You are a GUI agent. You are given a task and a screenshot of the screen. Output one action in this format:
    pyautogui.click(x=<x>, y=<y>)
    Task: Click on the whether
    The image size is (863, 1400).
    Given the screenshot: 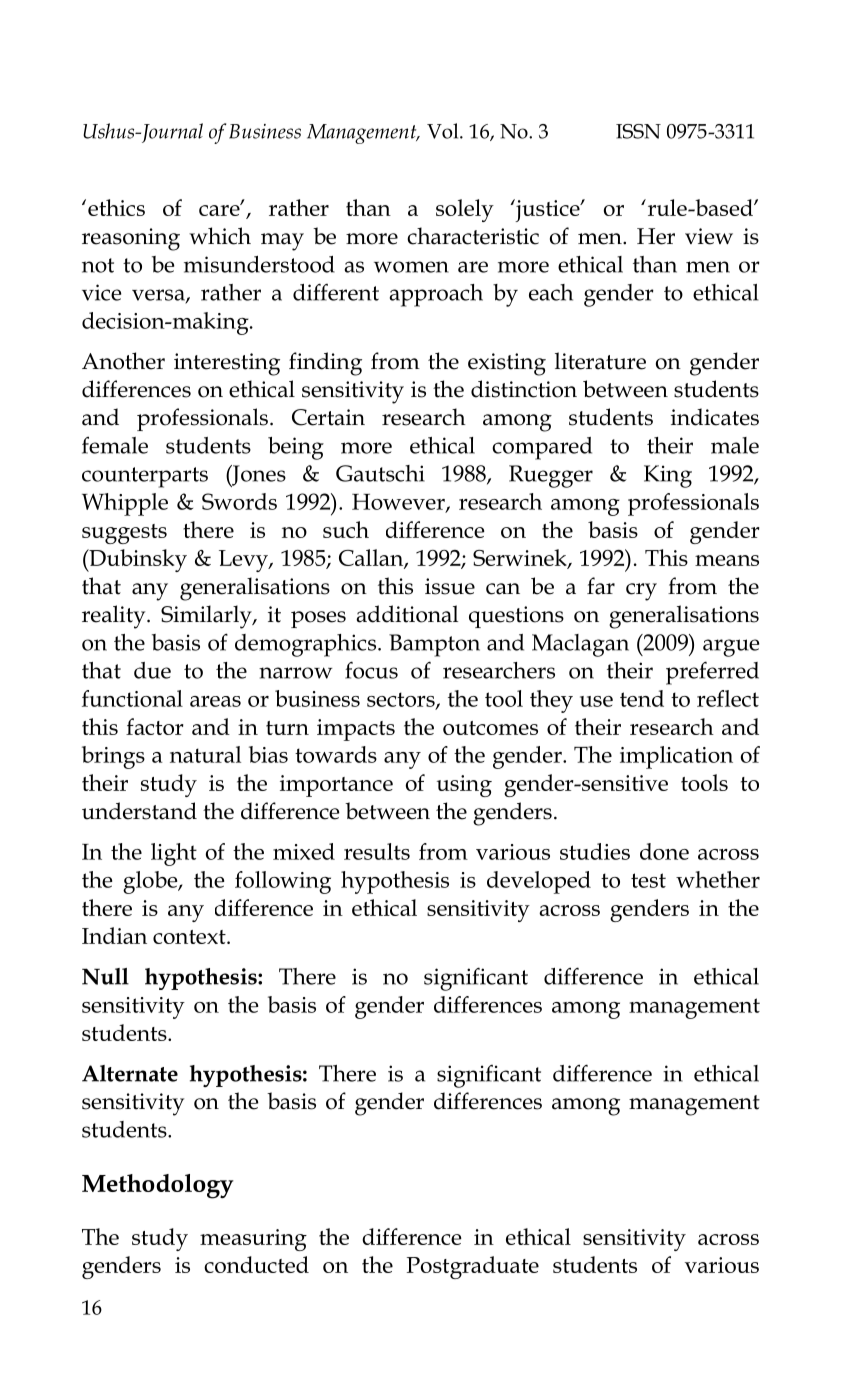 What is the action you would take?
    pyautogui.click(x=718, y=879)
